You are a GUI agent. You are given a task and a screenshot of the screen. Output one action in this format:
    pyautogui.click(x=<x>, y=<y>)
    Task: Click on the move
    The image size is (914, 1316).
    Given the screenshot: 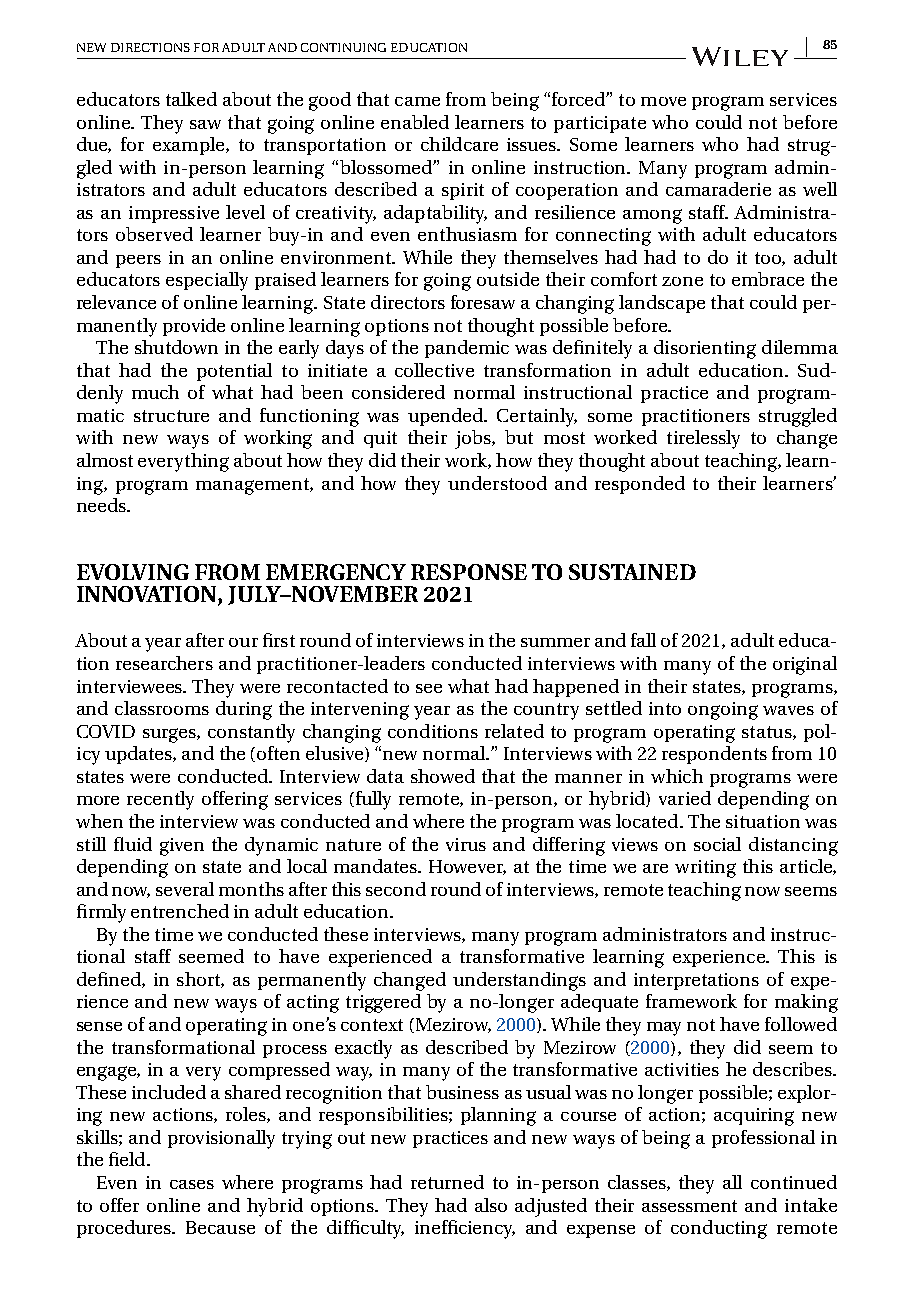 What is the action you would take?
    pyautogui.click(x=663, y=101)
